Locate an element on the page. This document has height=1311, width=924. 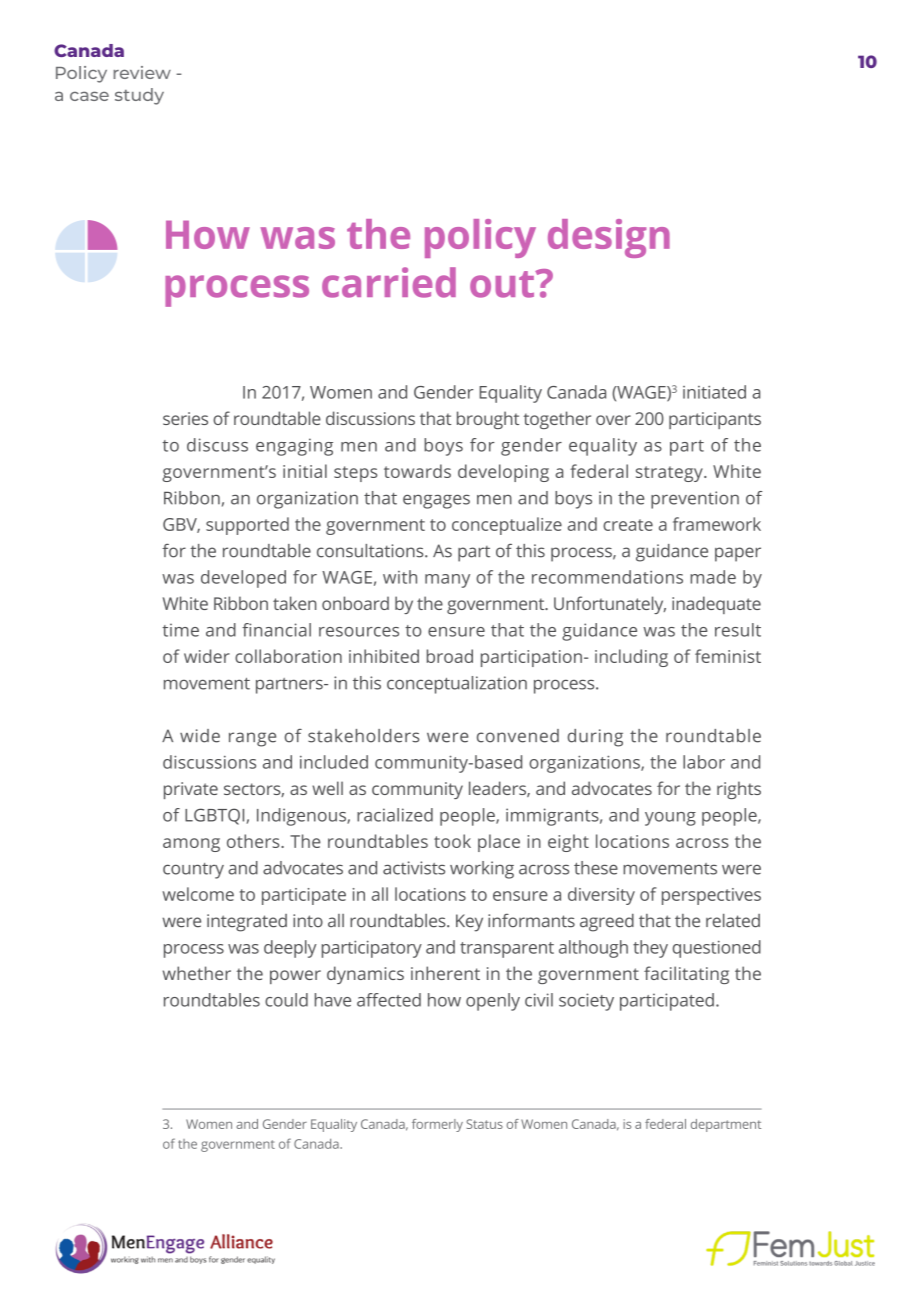
study is located at coordinates (139, 96).
